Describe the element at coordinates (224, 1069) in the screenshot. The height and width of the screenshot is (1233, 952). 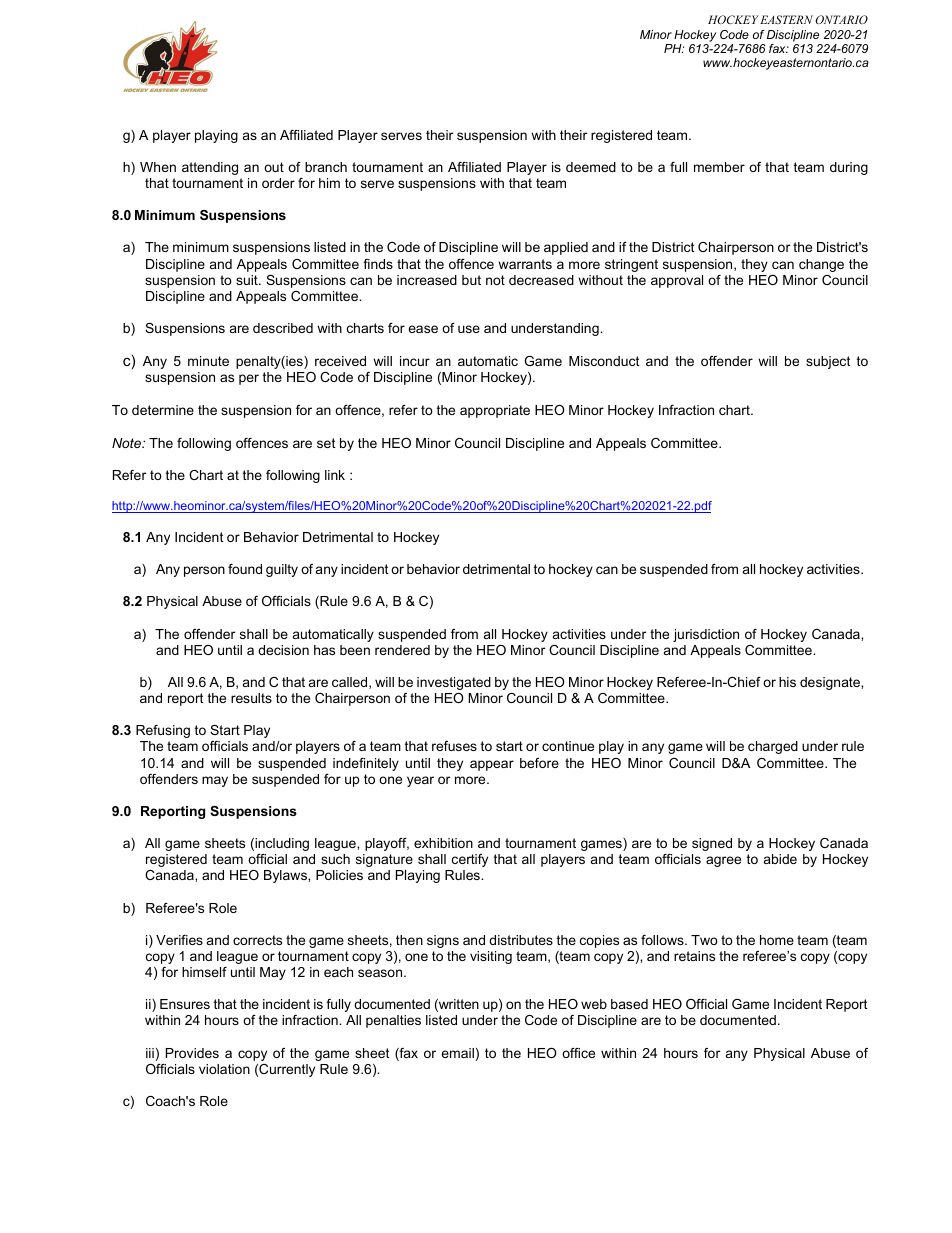
I see `violation` at that location.
